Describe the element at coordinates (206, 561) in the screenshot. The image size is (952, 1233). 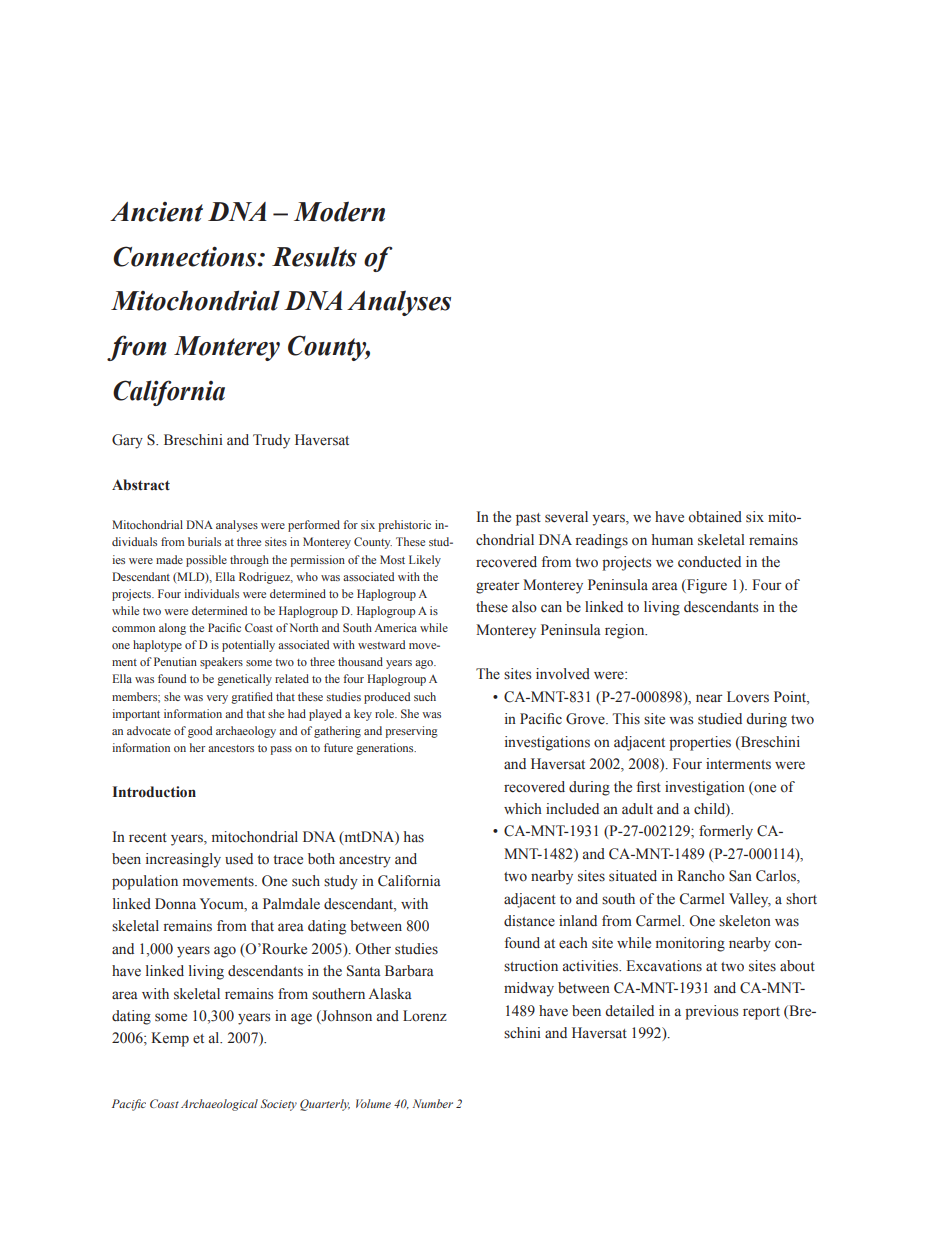
I see `possible` at that location.
